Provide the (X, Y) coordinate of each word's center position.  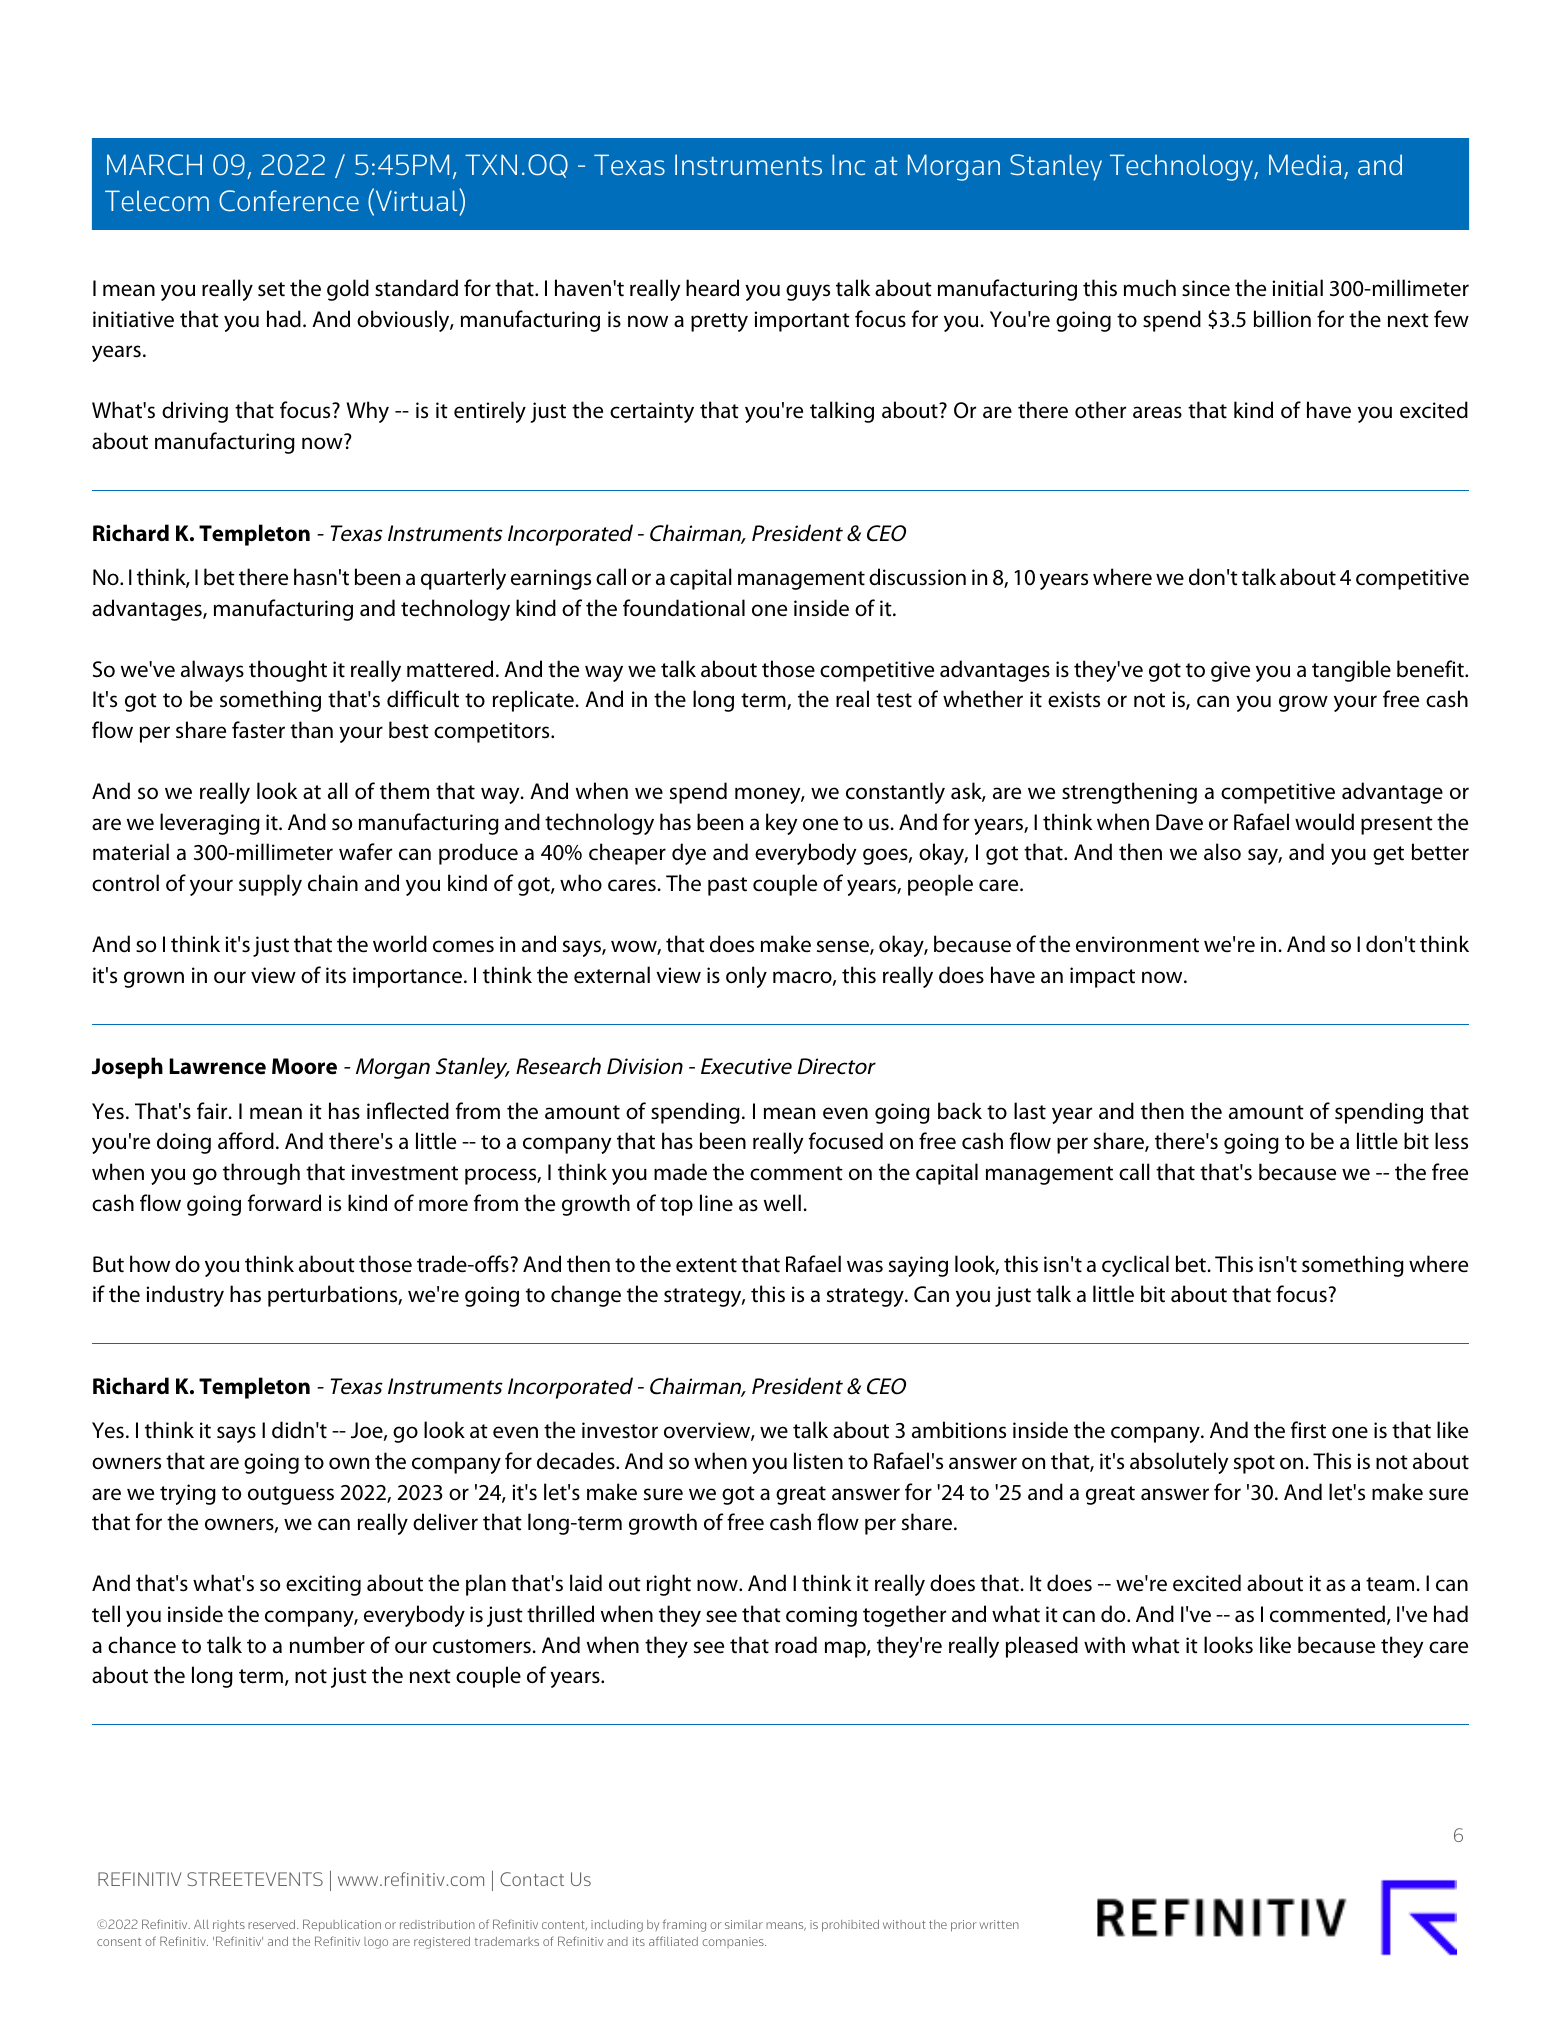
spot (1254, 1464)
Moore (304, 1066)
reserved (273, 1924)
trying (188, 1494)
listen (818, 1461)
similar (744, 1924)
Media (1305, 164)
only (746, 977)
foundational (684, 608)
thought (288, 671)
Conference (289, 201)
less (1451, 1141)
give (1230, 671)
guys (808, 292)
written (999, 1924)
